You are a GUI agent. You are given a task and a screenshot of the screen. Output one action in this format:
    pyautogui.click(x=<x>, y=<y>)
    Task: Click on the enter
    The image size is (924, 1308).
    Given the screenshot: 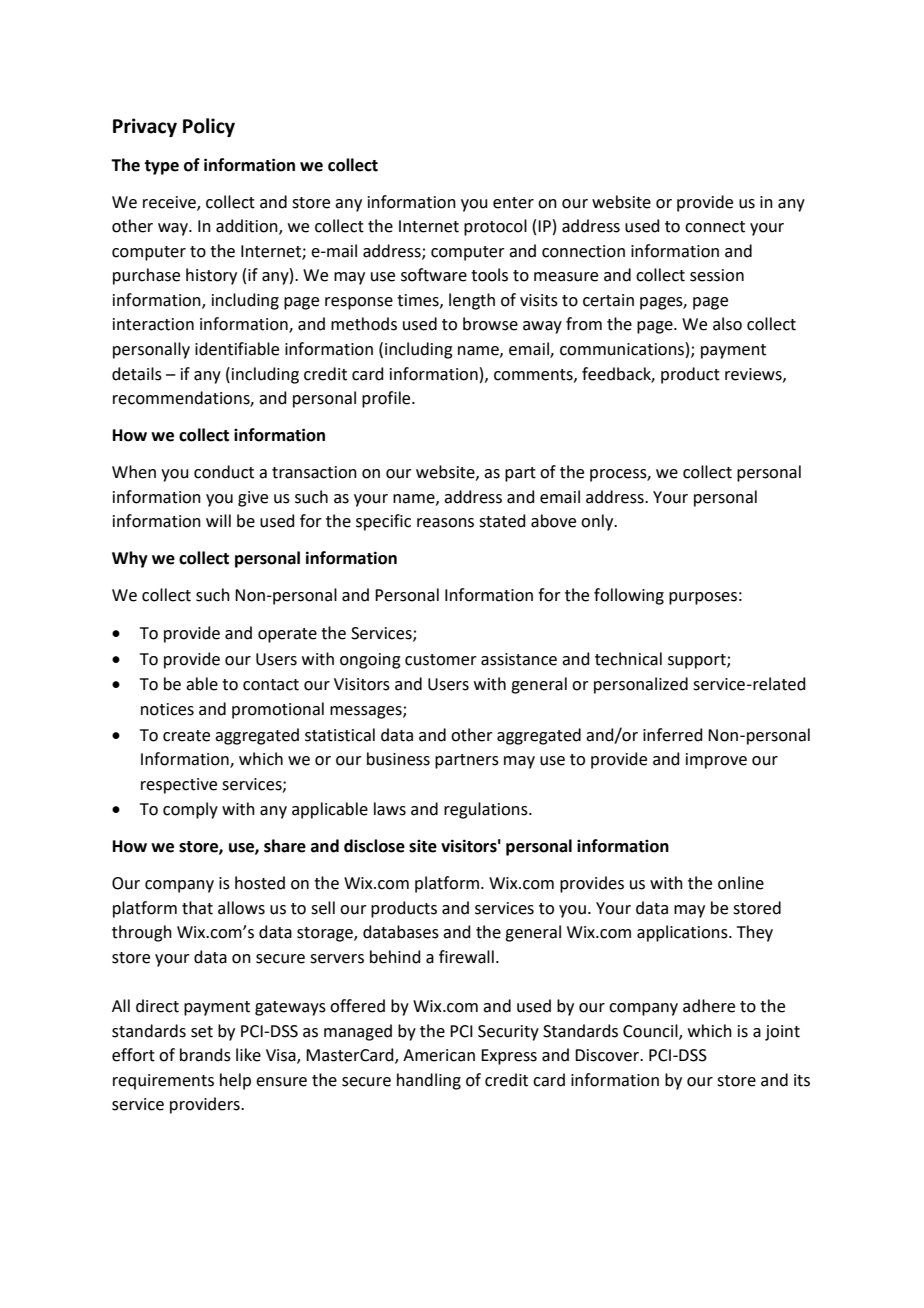 What is the action you would take?
    pyautogui.click(x=513, y=203)
